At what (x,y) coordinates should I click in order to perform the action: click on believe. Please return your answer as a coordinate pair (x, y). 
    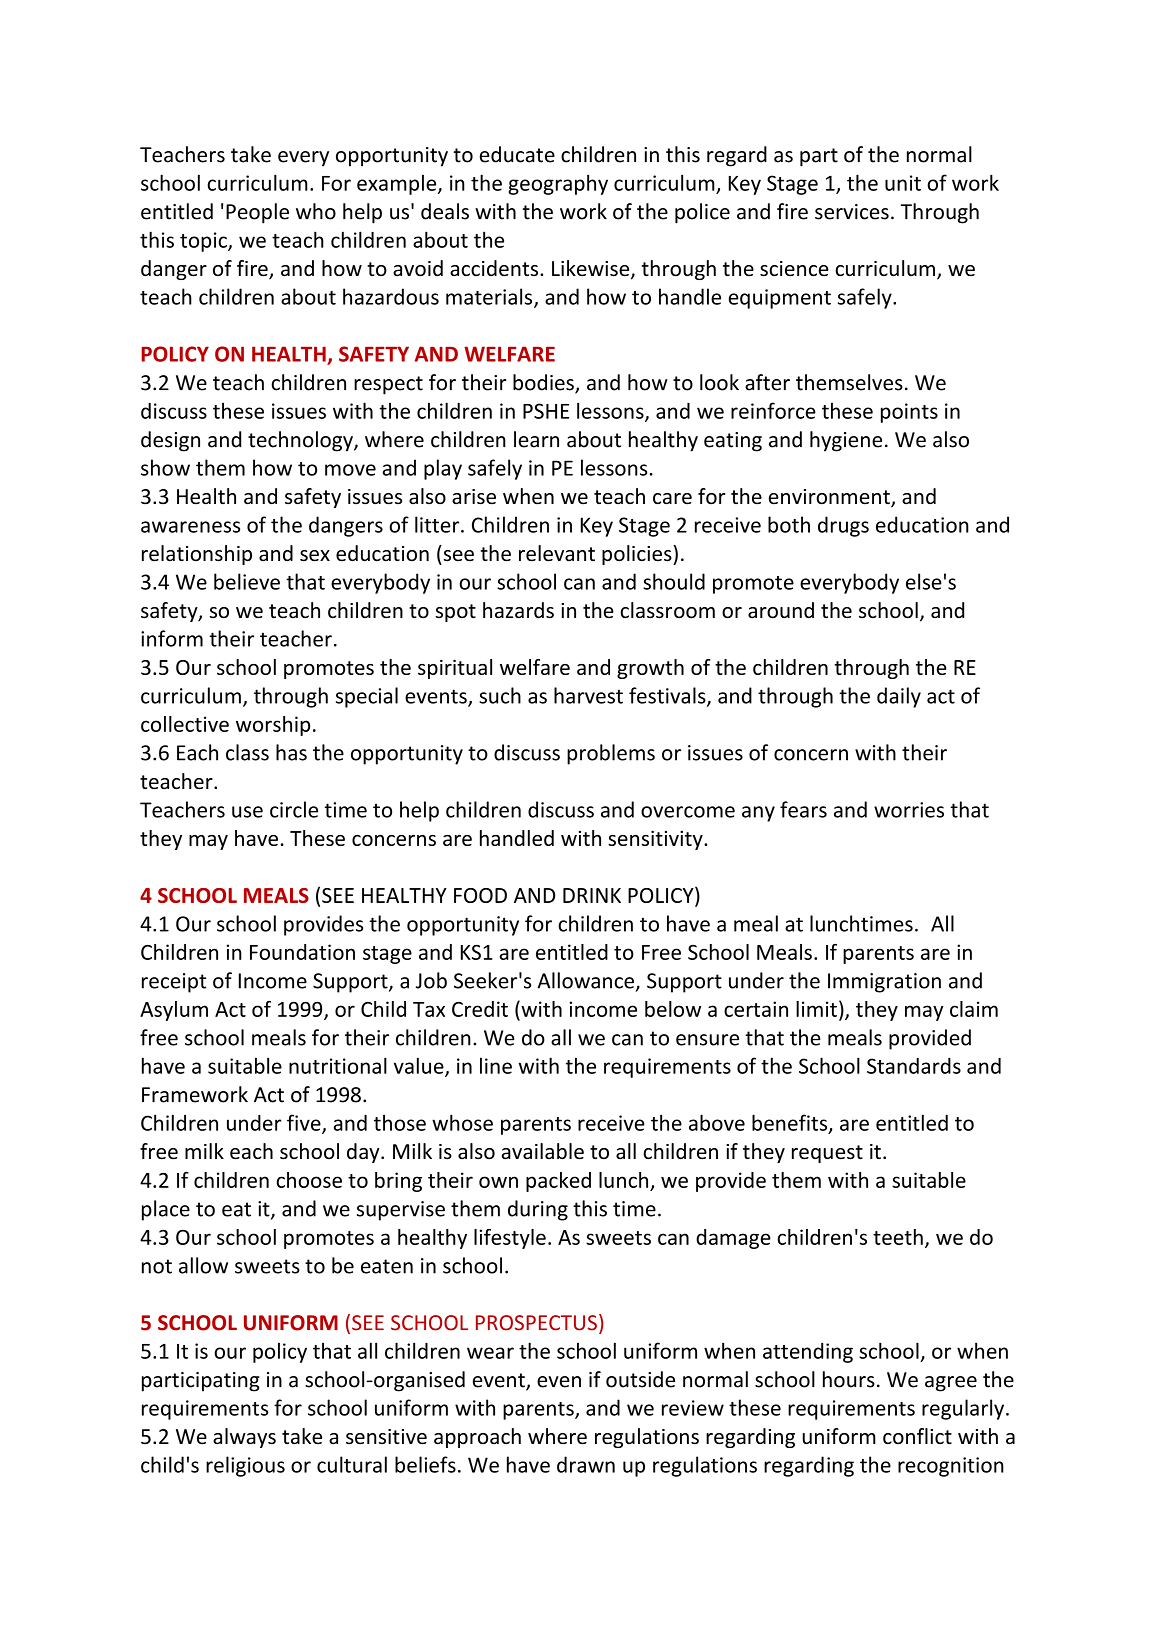
    Looking at the image, I should click on (247, 581).
